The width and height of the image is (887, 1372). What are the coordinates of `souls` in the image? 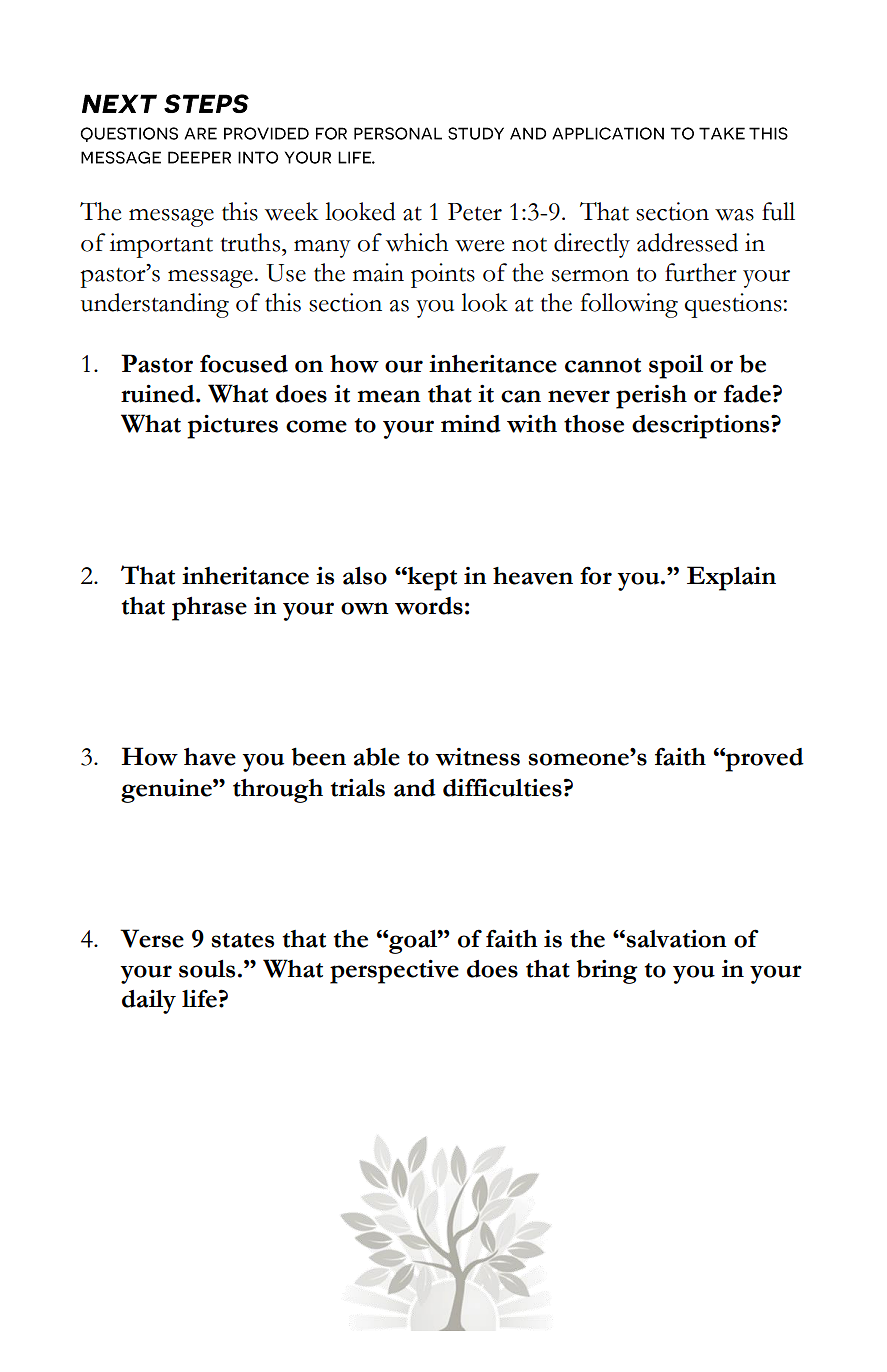 It's located at (207, 969).
